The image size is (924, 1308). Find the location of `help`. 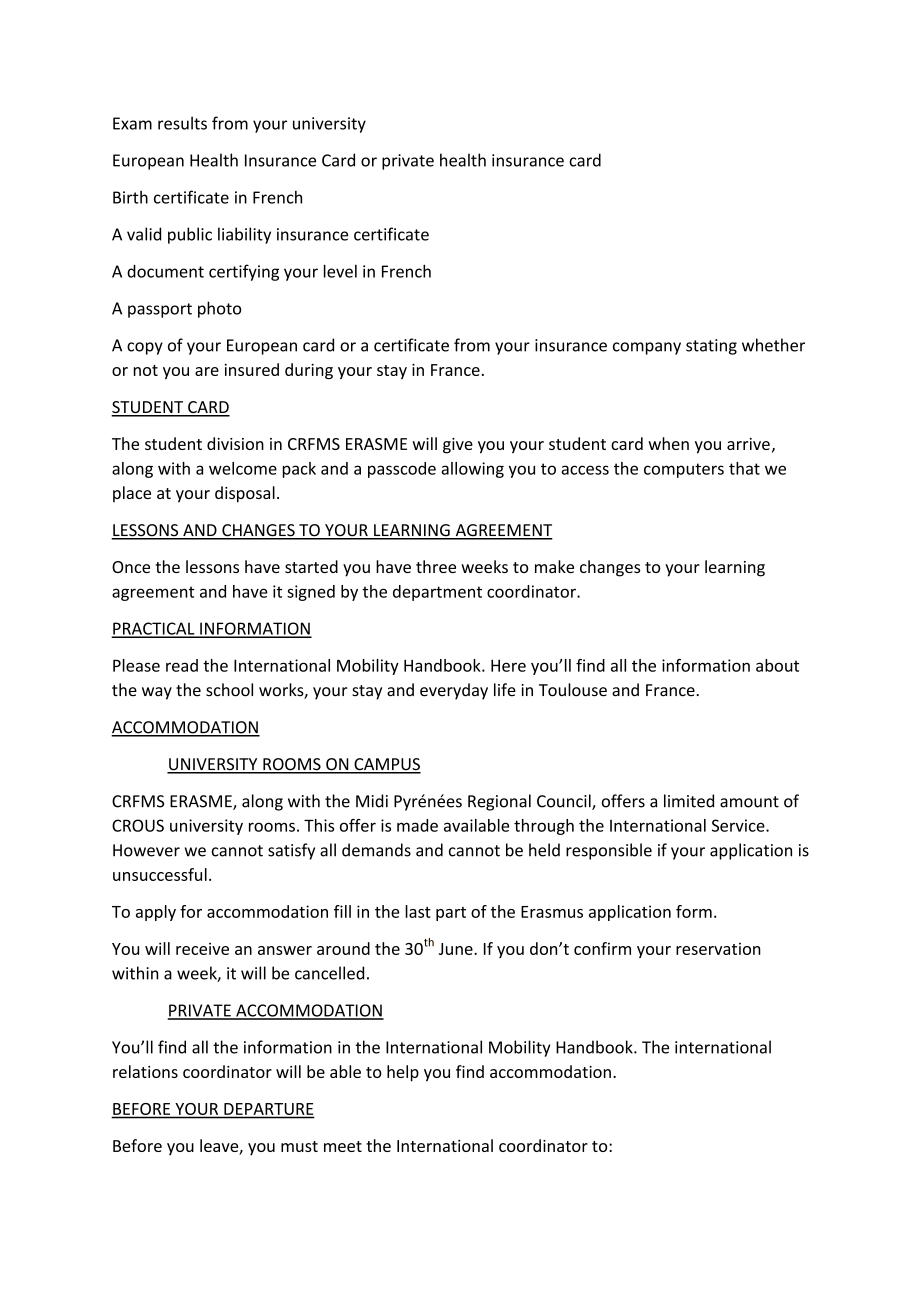

help is located at coordinates (403, 1073).
